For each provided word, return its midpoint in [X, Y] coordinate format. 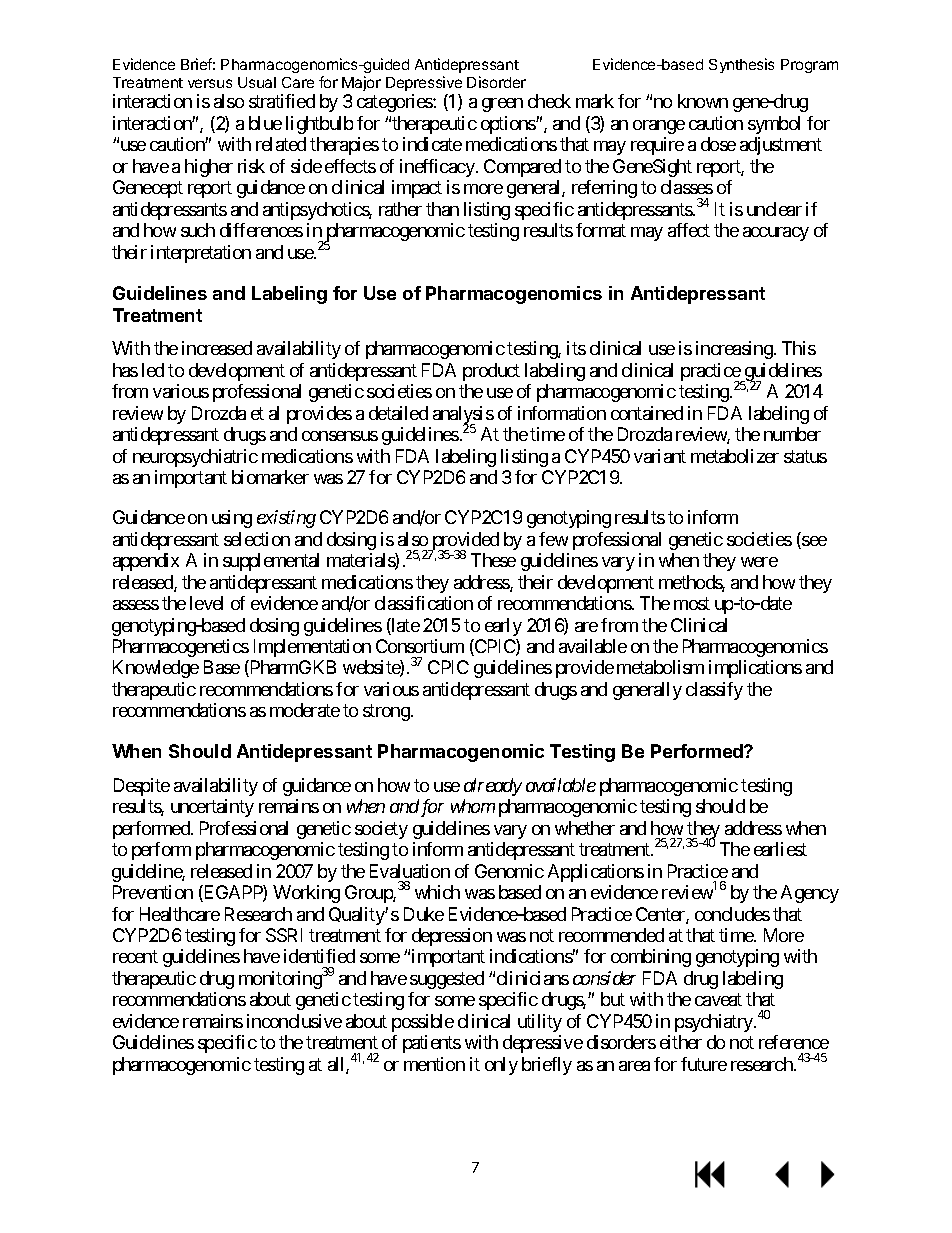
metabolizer [735, 456]
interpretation [201, 254]
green [502, 105]
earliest [780, 849]
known [703, 101]
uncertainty [212, 808]
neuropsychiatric [195, 458]
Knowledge [156, 669]
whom [473, 806]
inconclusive [294, 1021]
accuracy [776, 234]
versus [210, 83]
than [442, 209]
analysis [463, 416]
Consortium [420, 646]
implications [755, 669]
